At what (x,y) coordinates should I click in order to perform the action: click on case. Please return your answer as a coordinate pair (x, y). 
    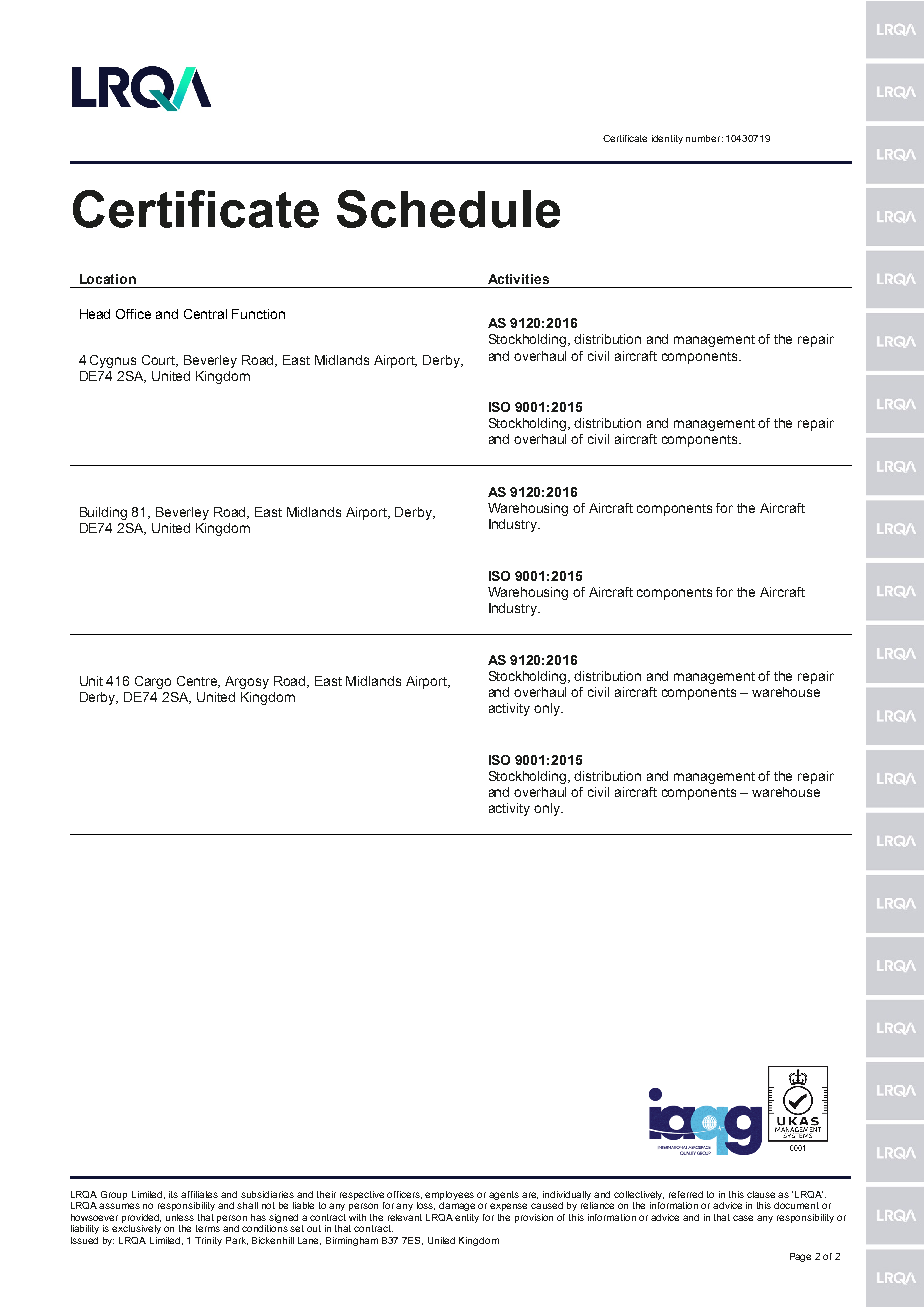
    Looking at the image, I should click on (743, 1218).
